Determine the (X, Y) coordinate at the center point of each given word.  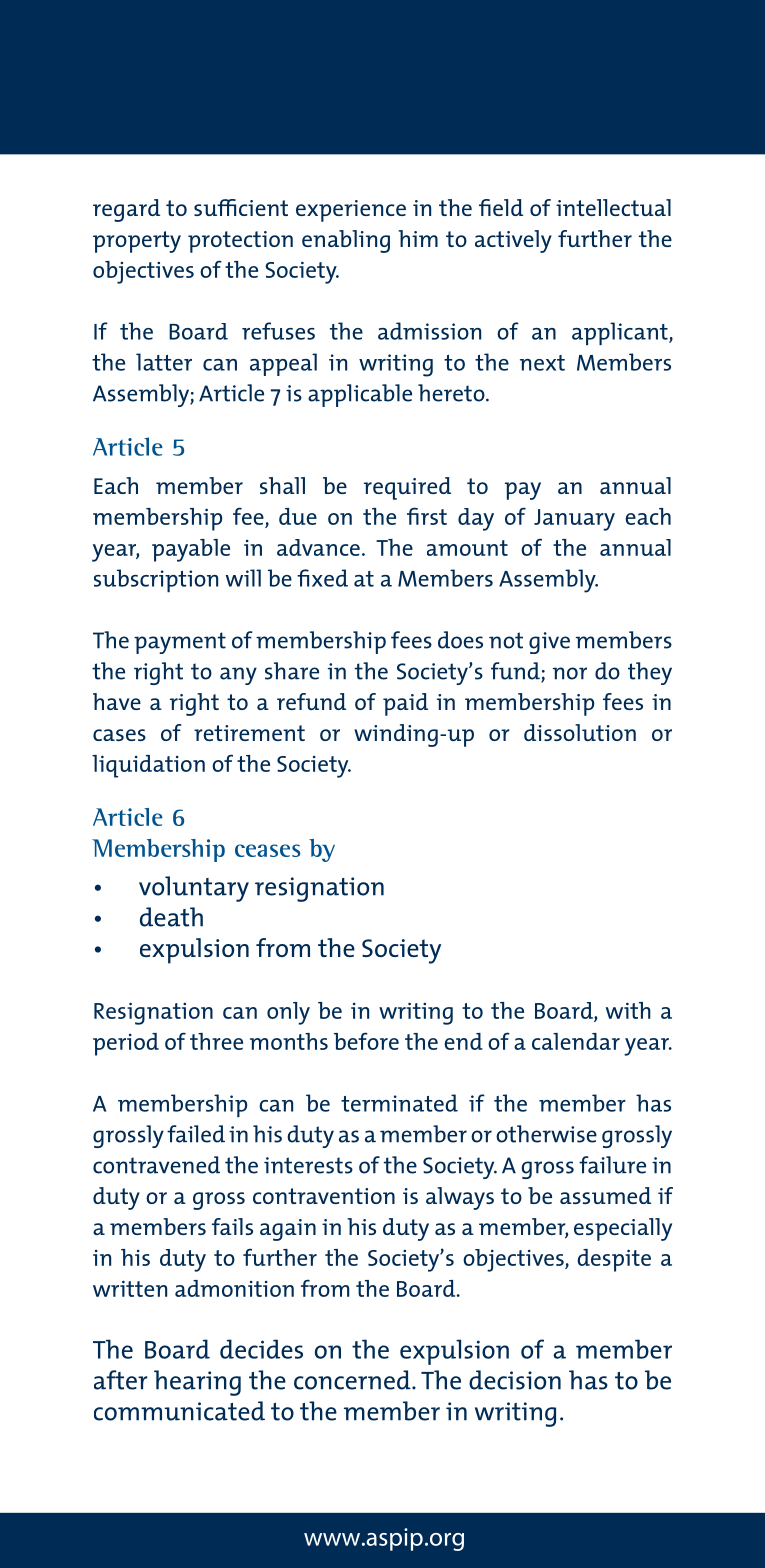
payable (191, 550)
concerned (353, 1380)
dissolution (580, 732)
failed (196, 1134)
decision (515, 1380)
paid (405, 704)
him (418, 238)
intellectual (613, 207)
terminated (399, 1103)
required (407, 488)
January (574, 520)
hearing (197, 1383)
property (137, 242)
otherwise (546, 1134)
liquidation (148, 766)
